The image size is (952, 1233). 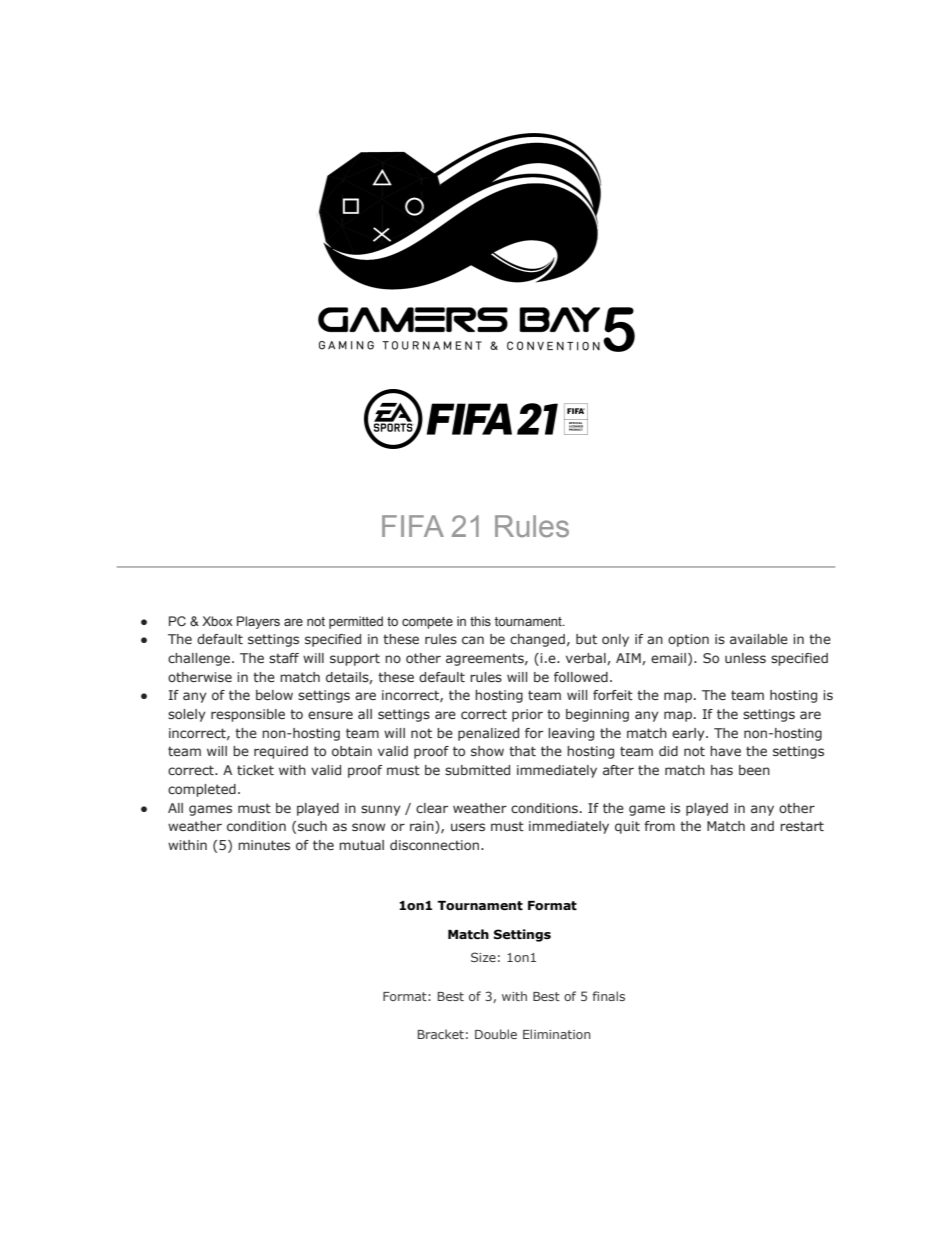 I want to click on available, so click(x=759, y=639).
